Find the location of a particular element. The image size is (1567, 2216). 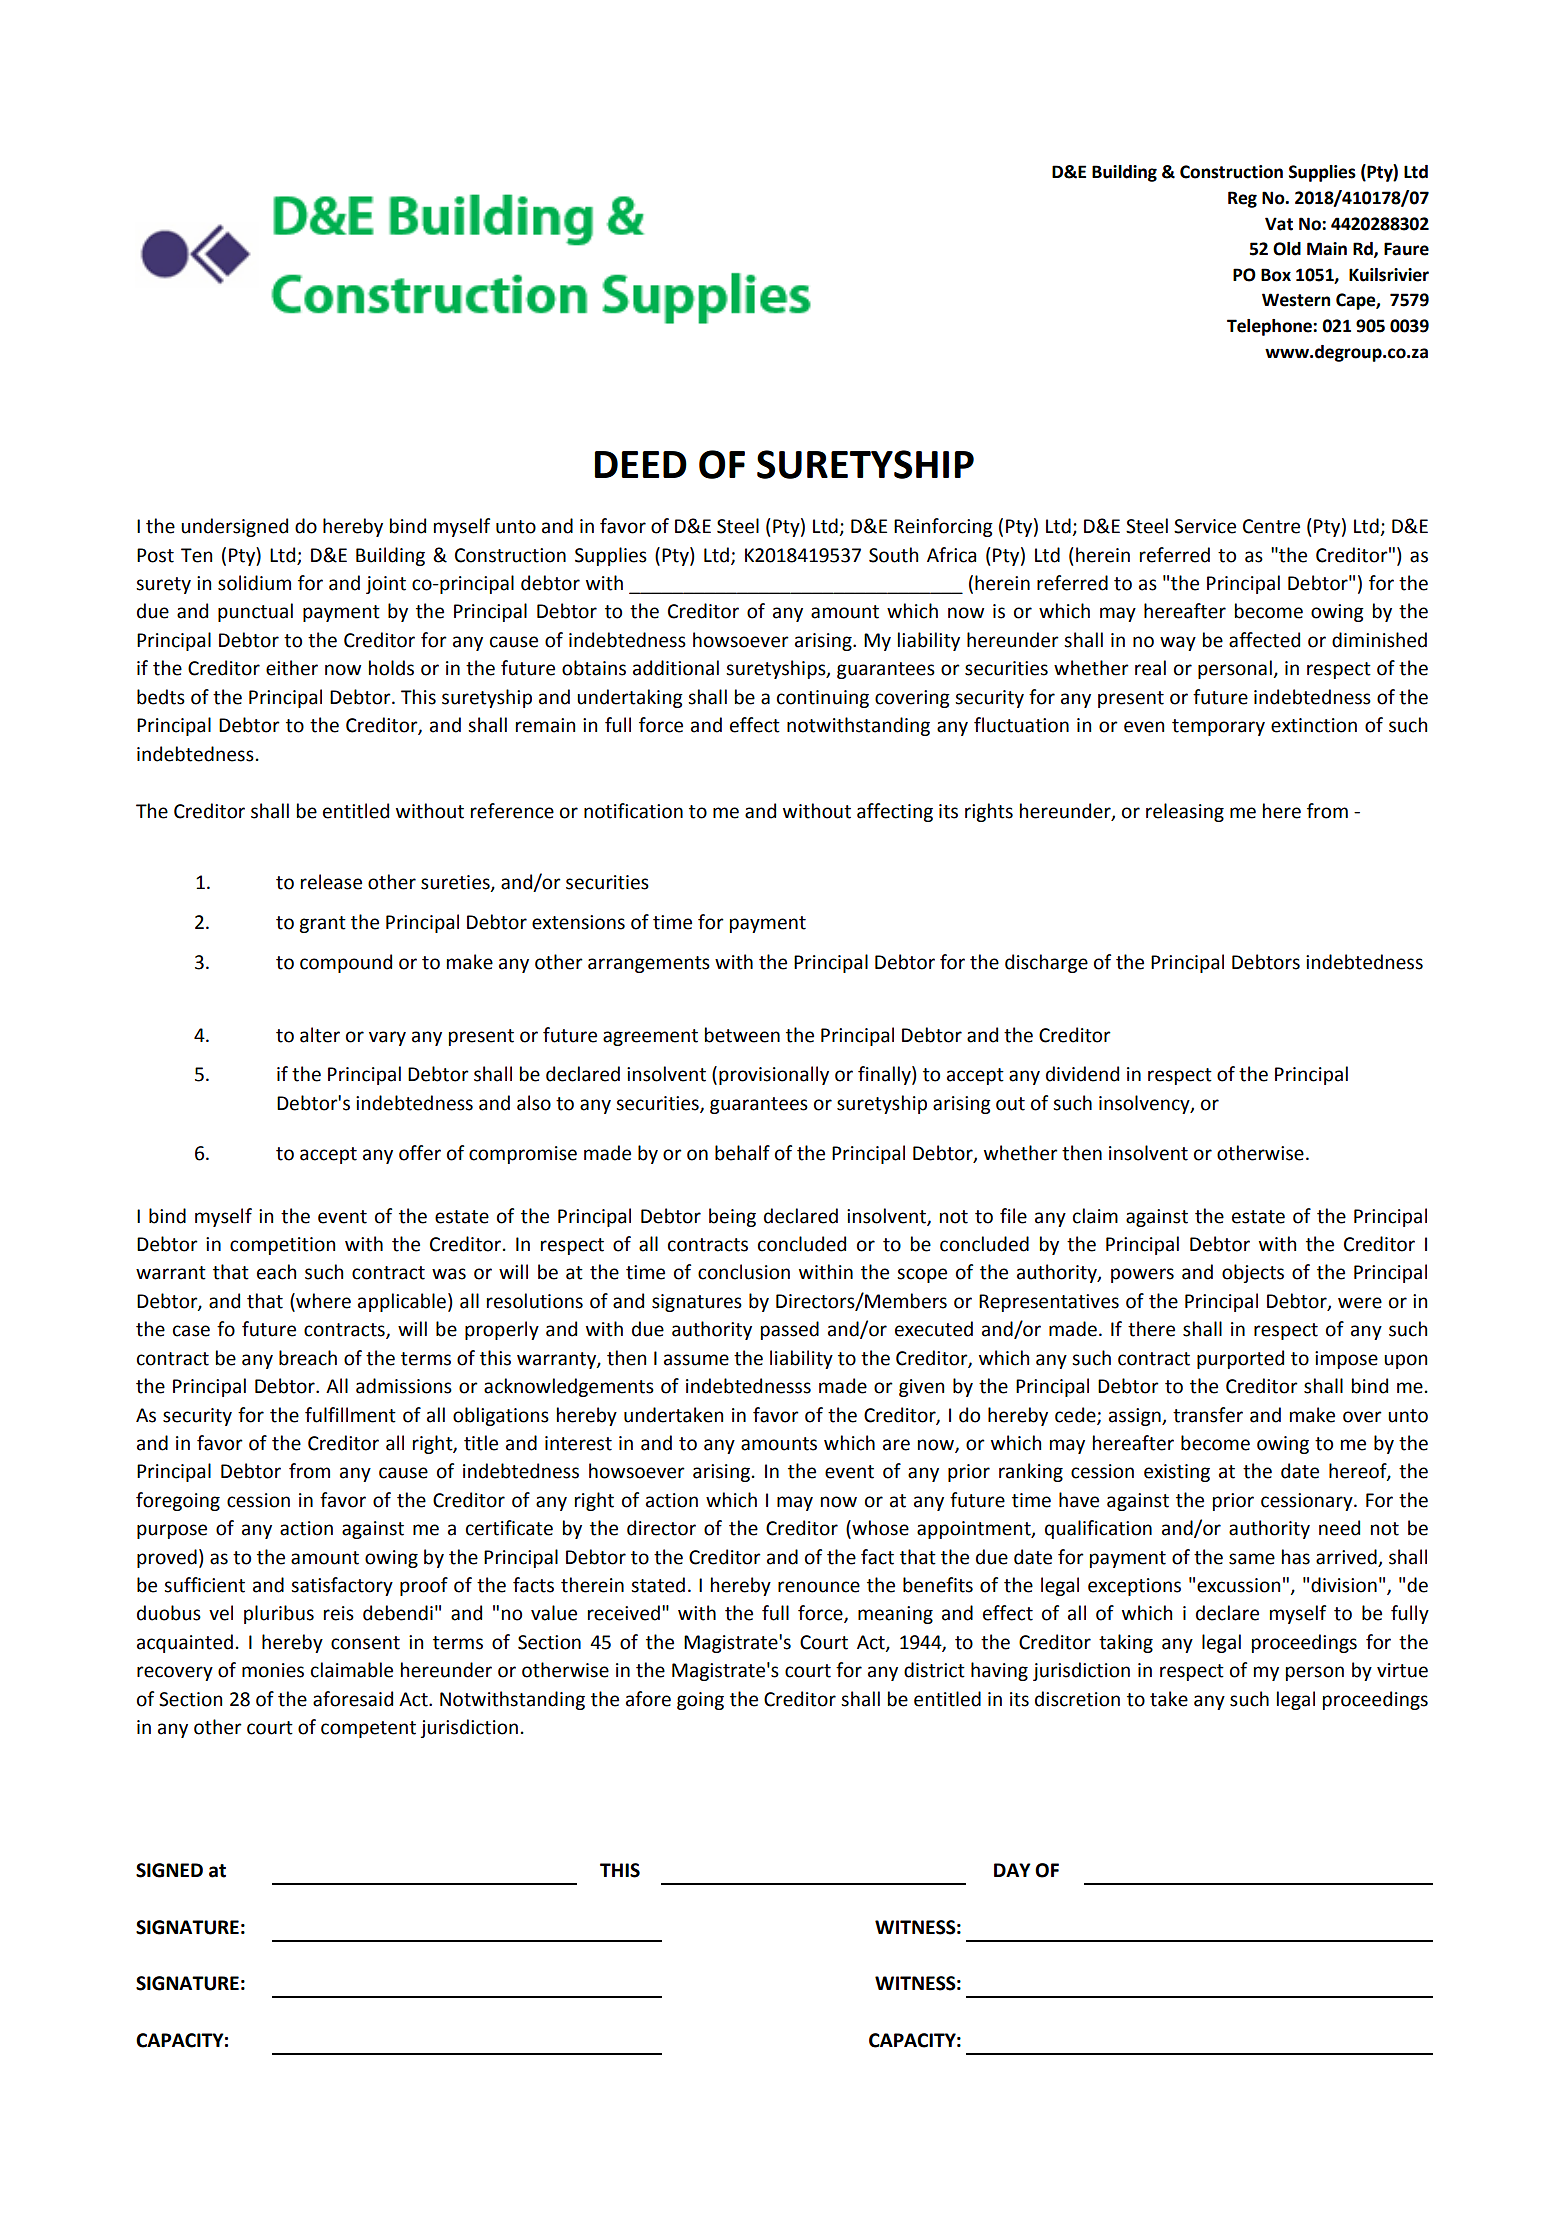

competent is located at coordinates (368, 1729).
